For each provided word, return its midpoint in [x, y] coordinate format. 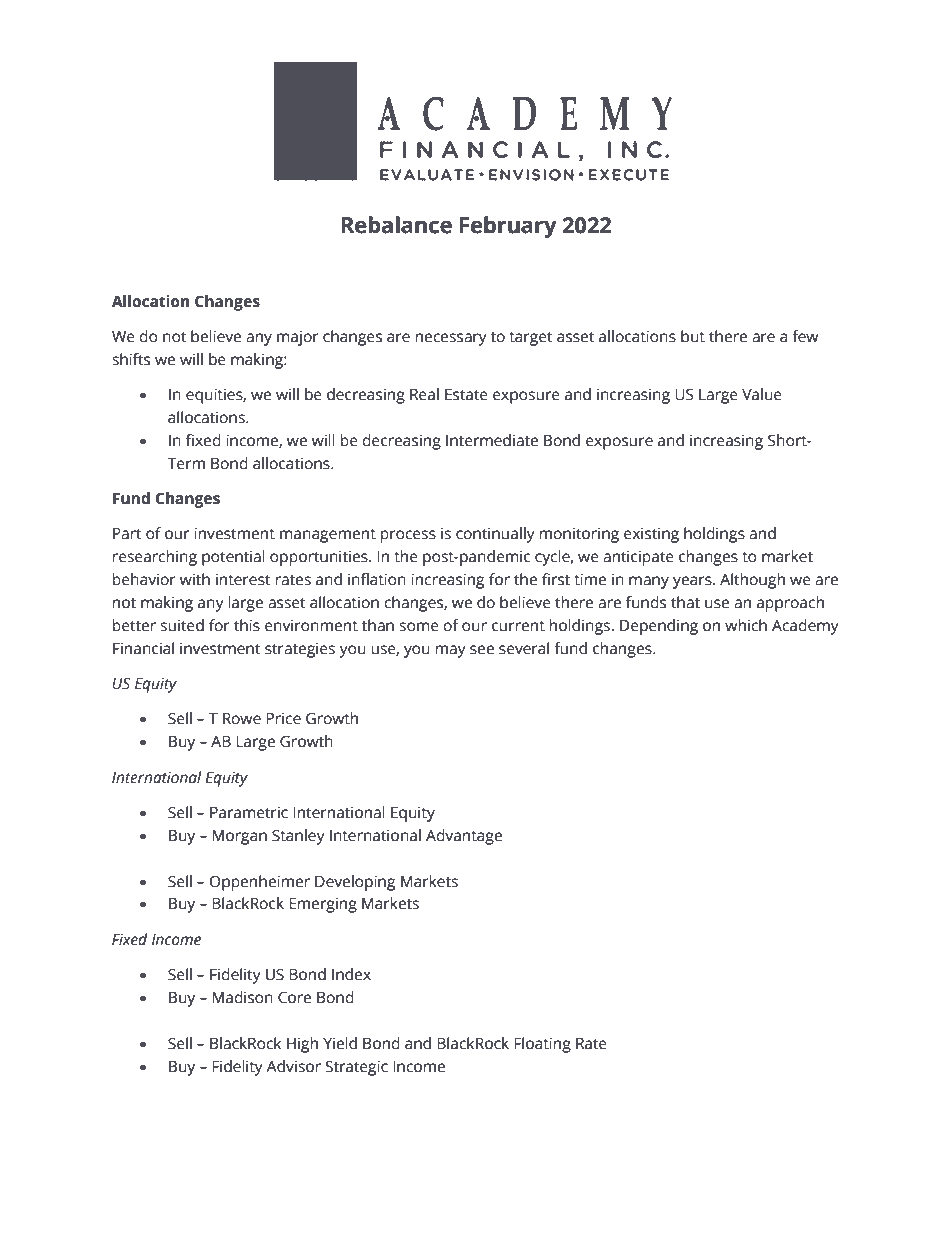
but [693, 336]
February [508, 227]
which [746, 625]
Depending [659, 627]
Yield [340, 1043]
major [298, 338]
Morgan [239, 837]
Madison [242, 997]
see [482, 650]
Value [762, 394]
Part [127, 534]
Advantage [464, 837]
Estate [466, 395]
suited [182, 625]
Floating [542, 1045]
